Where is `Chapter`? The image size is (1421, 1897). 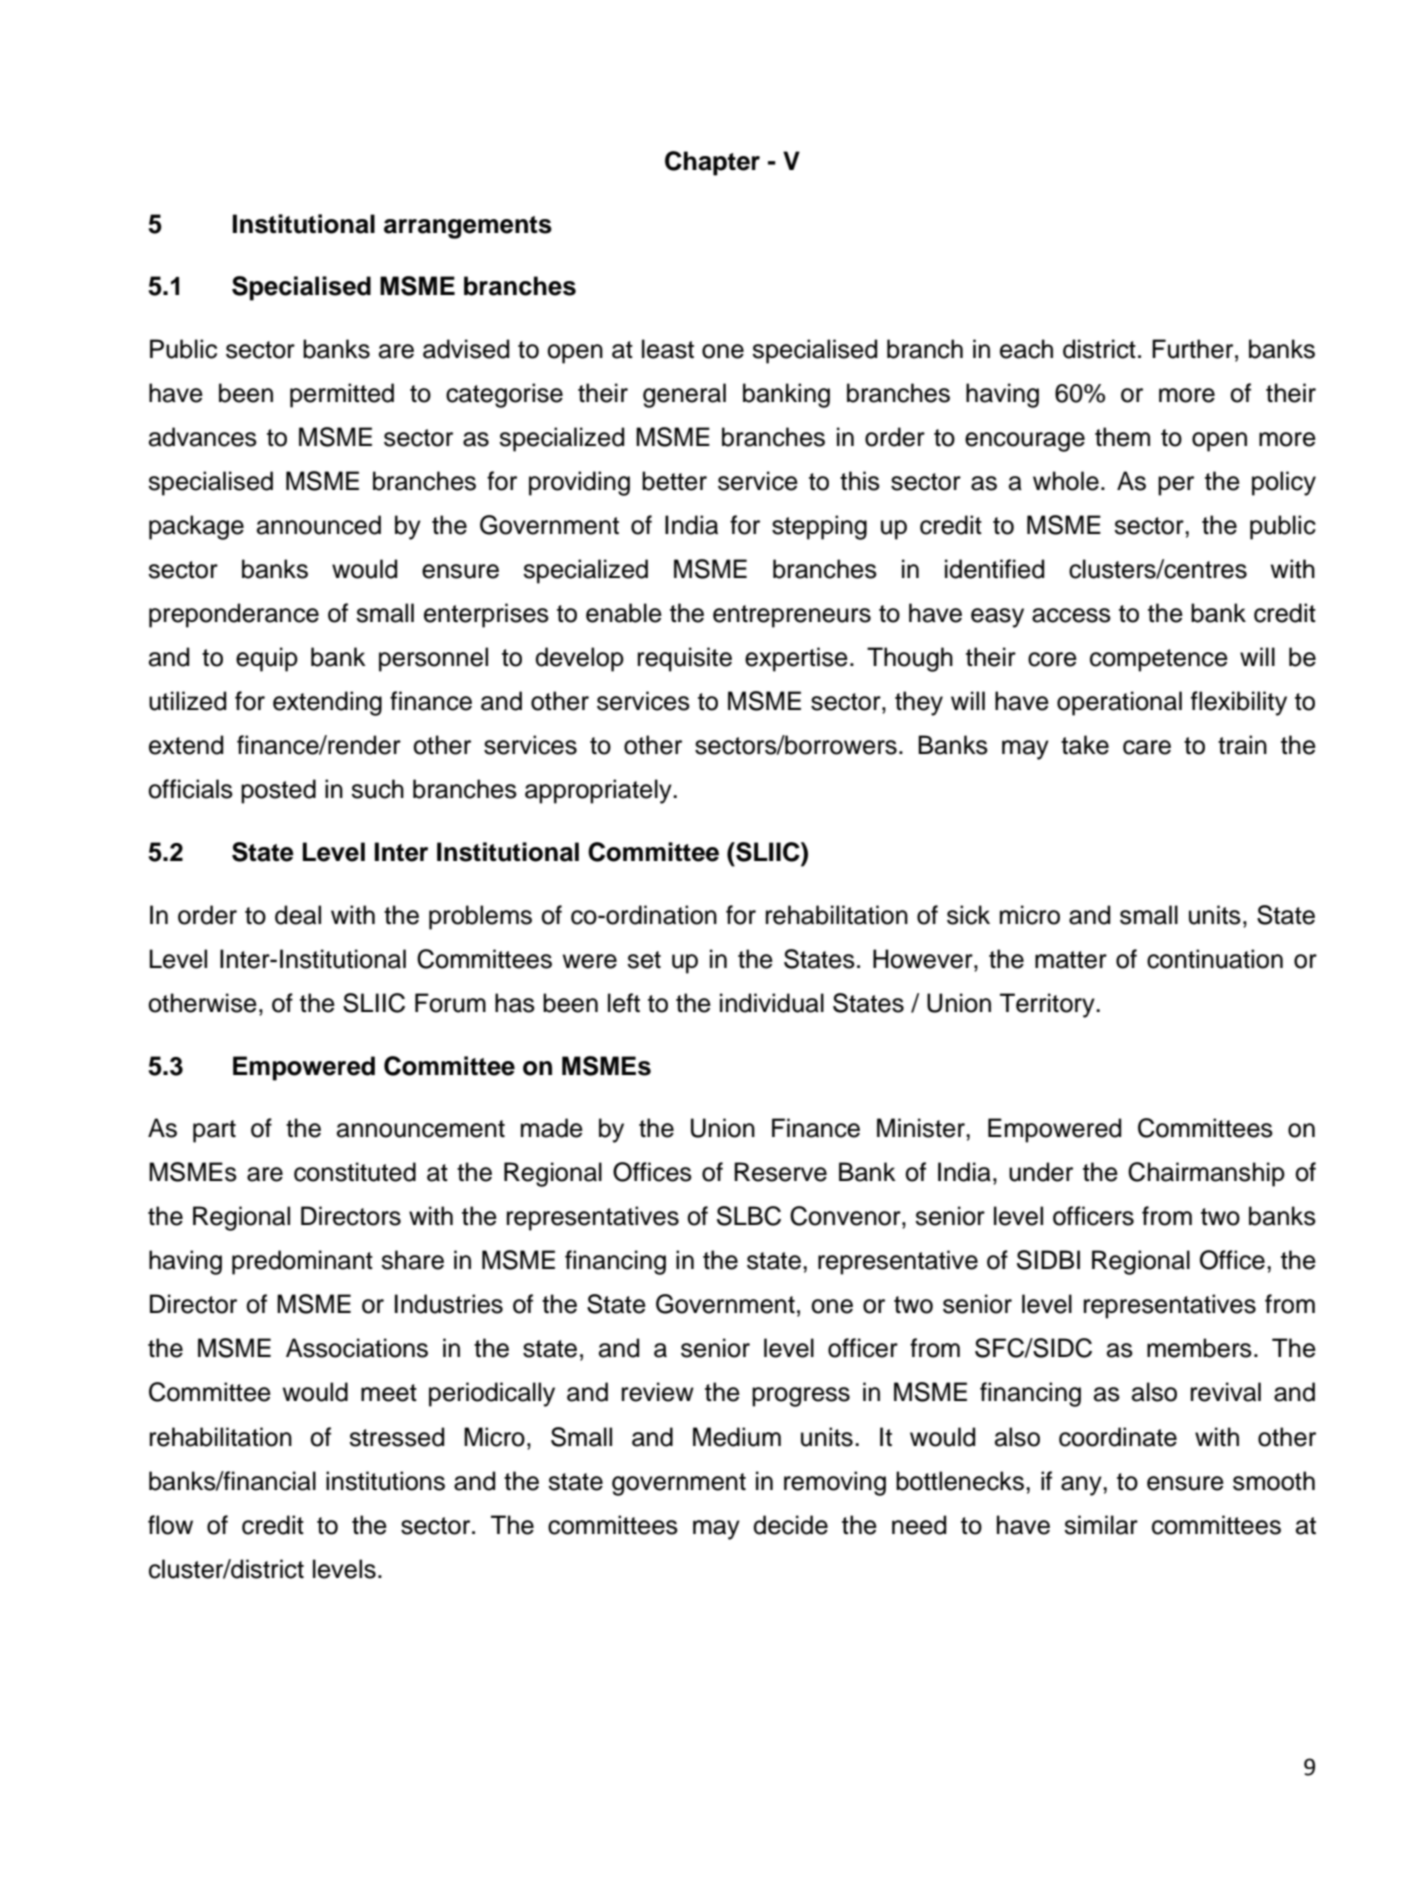 Chapter is located at coordinates (712, 163).
